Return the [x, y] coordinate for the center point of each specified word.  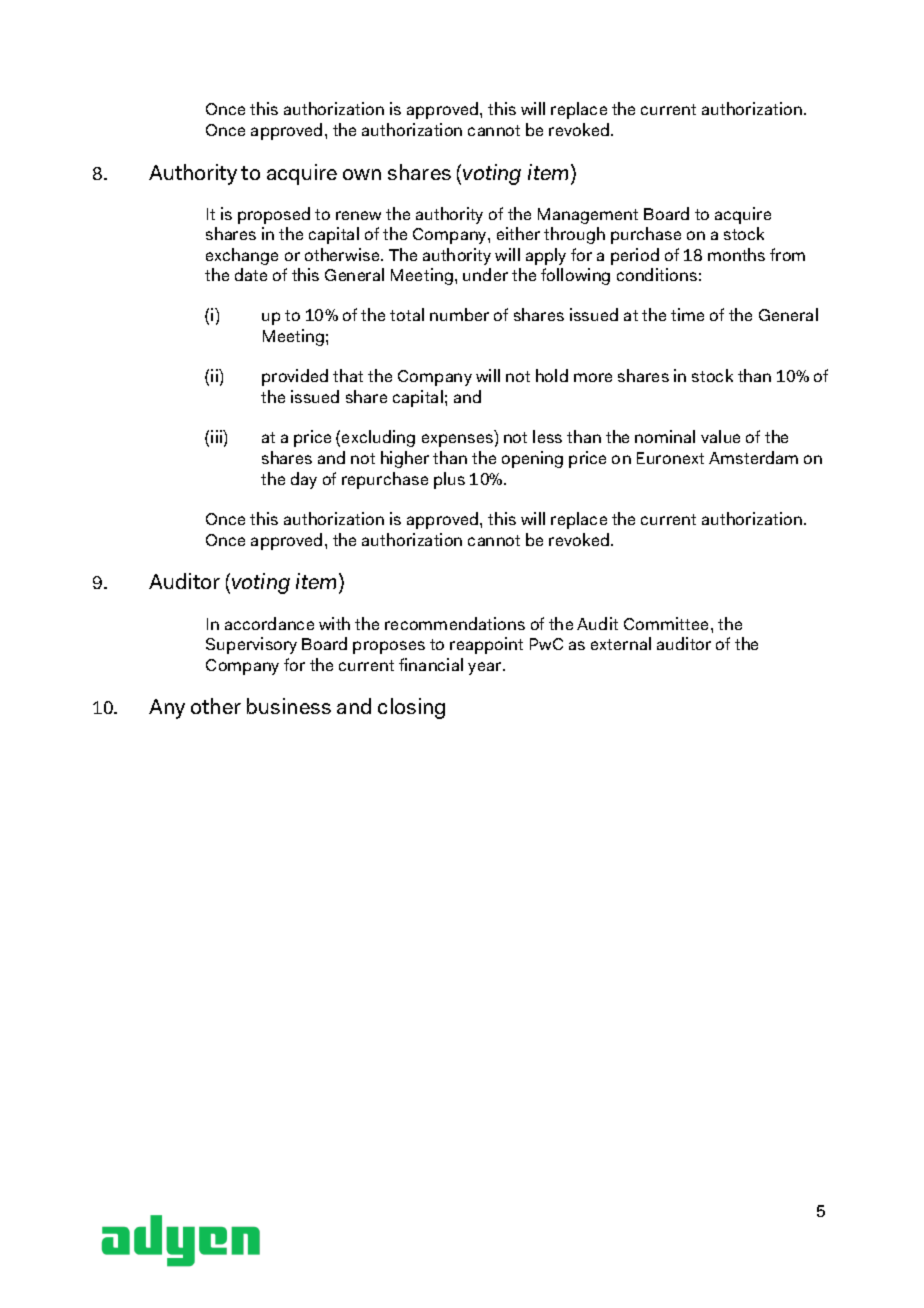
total [407, 314]
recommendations [455, 623]
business [289, 706]
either [518, 233]
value [720, 436]
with [334, 623]
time [687, 314]
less [547, 436]
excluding [378, 438]
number [459, 314]
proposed [274, 215]
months [736, 254]
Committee [668, 623]
